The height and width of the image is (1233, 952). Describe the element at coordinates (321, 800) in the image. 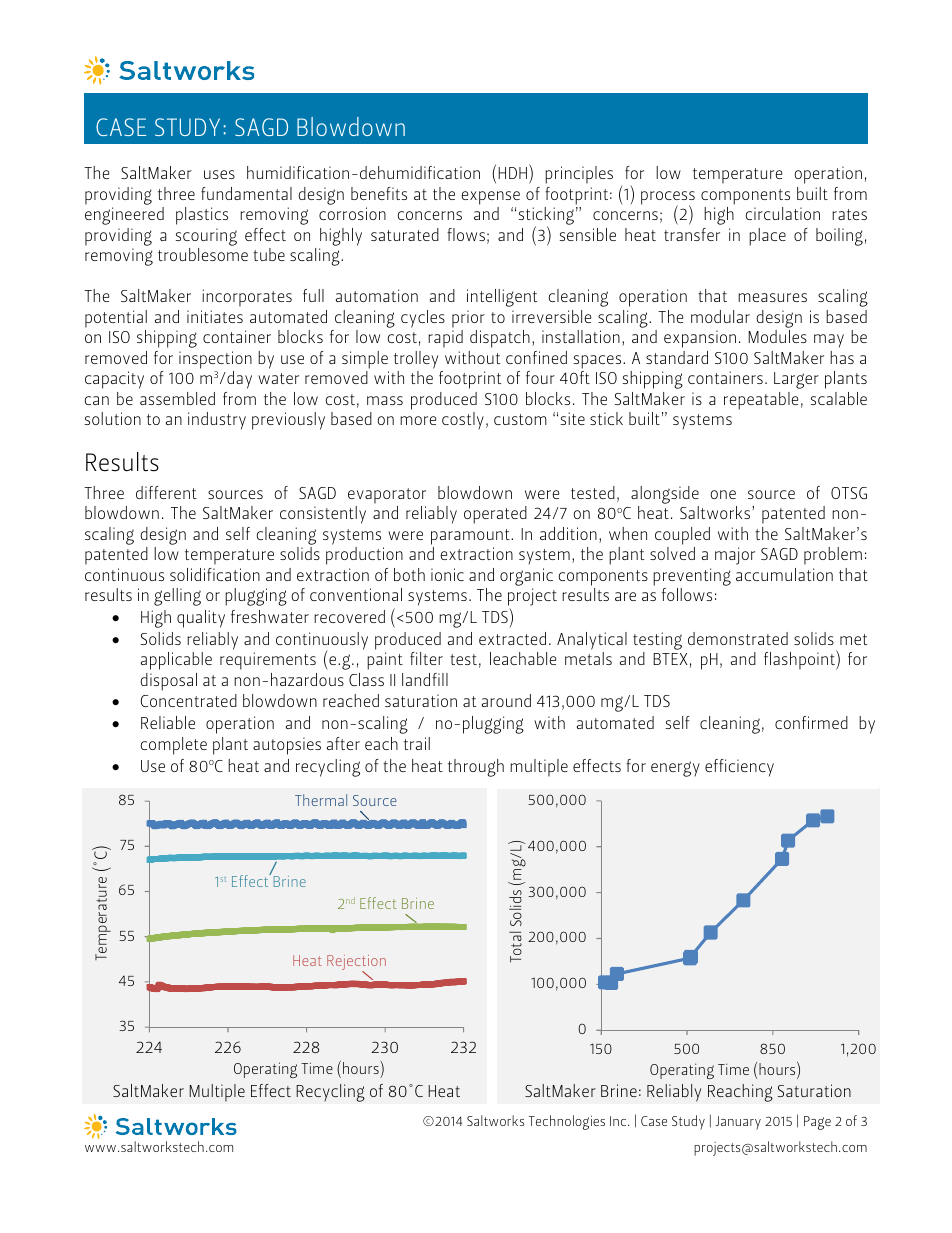

I see `Thermal` at that location.
